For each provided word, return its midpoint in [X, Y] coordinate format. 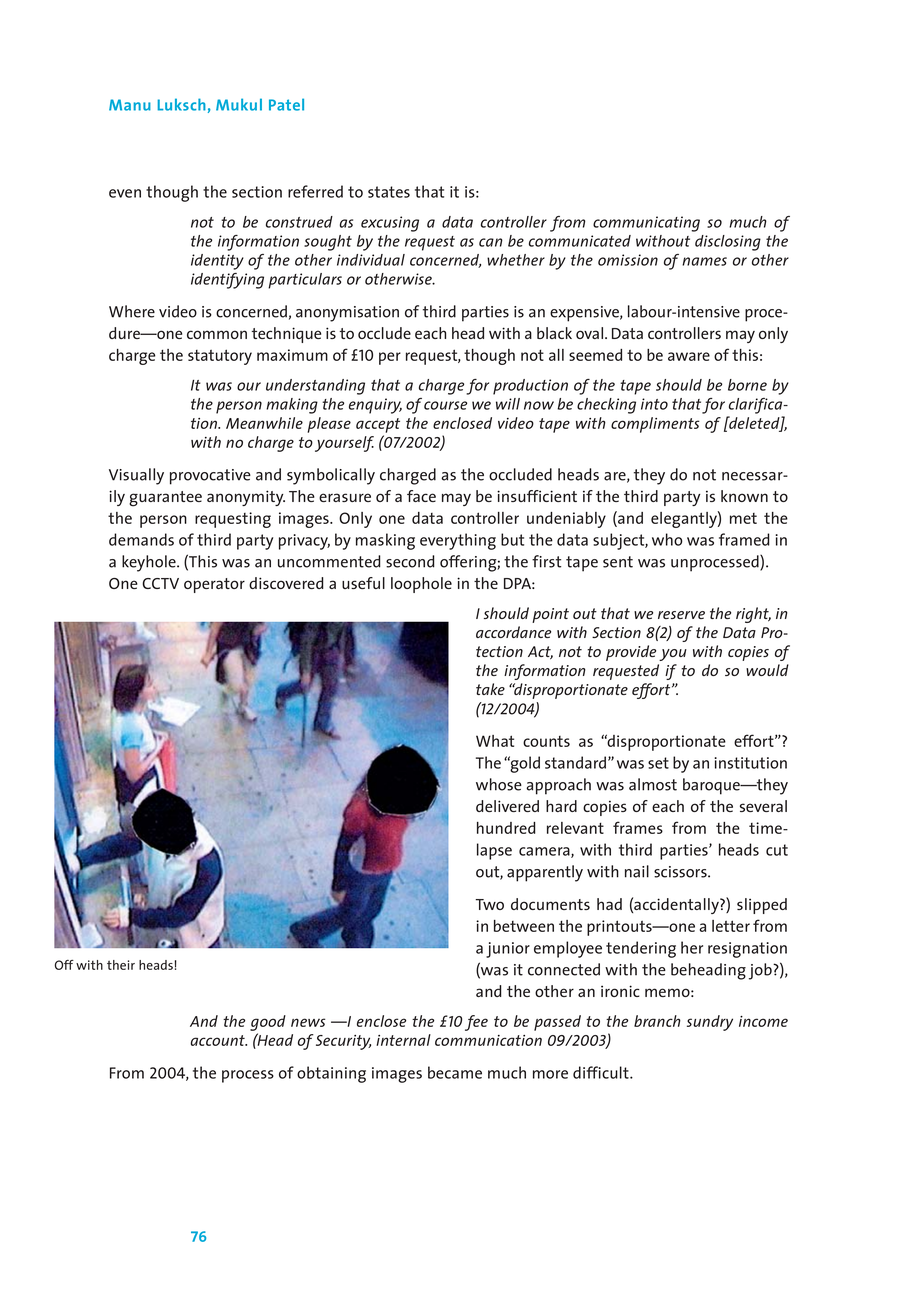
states [389, 192]
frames [638, 827]
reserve [681, 615]
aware [689, 356]
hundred [506, 828]
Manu [130, 105]
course [445, 405]
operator [214, 585]
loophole [421, 585]
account [219, 1040]
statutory [220, 357]
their [121, 965]
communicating [646, 224]
